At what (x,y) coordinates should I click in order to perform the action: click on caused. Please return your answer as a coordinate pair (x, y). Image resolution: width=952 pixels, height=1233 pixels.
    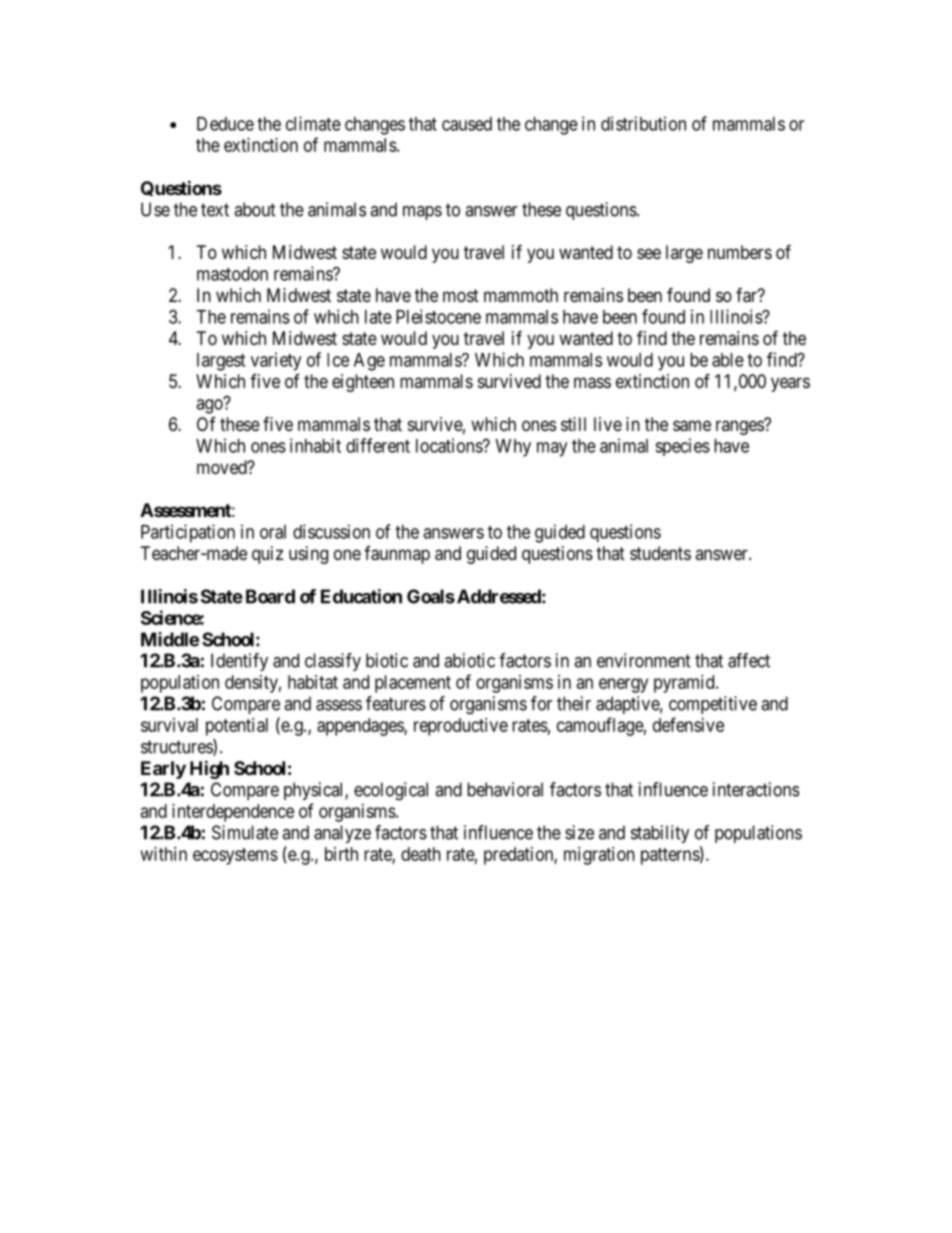
    Looking at the image, I should click on (467, 124).
